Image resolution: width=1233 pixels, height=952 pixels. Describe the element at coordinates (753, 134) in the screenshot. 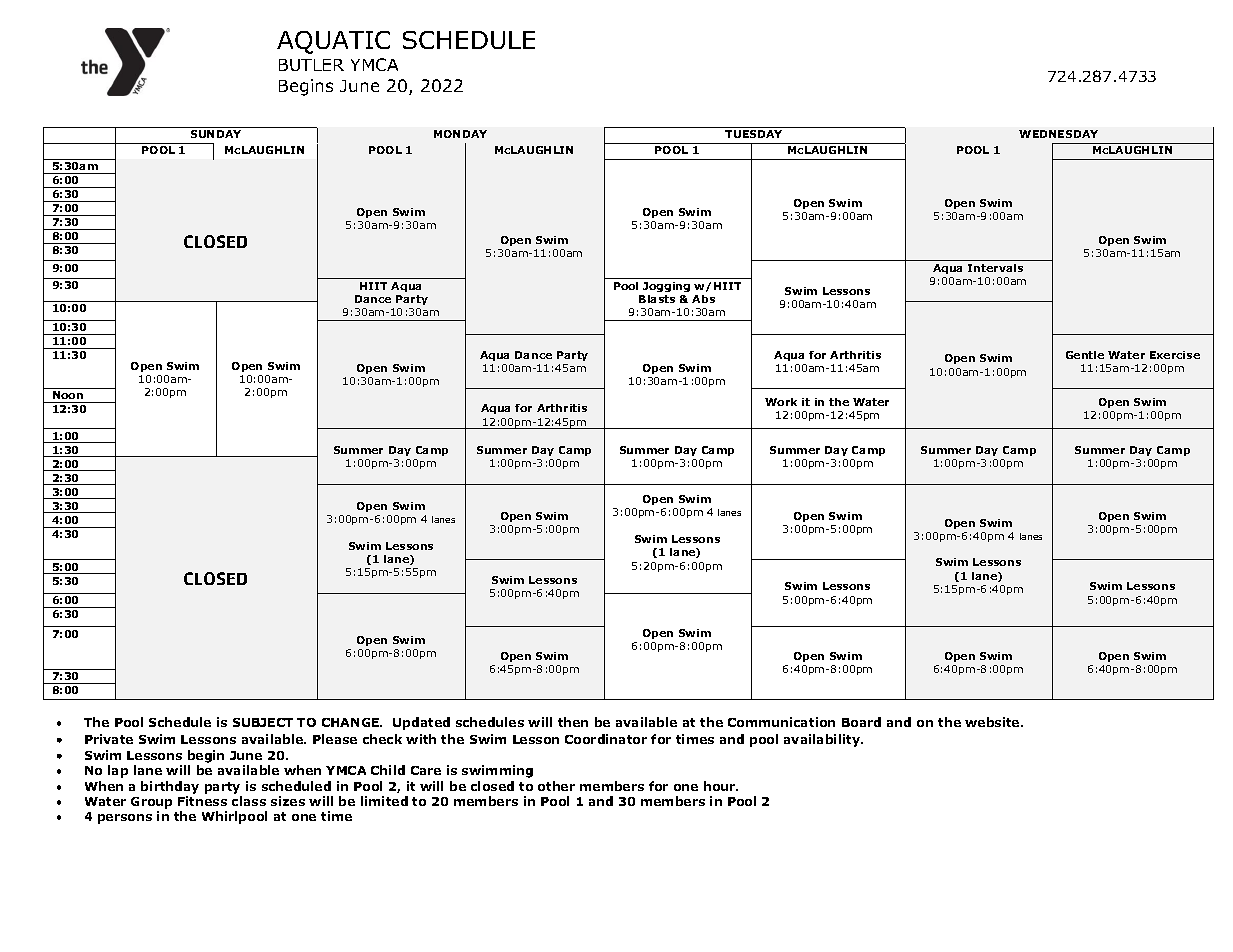

I see `TUESDAY` at that location.
